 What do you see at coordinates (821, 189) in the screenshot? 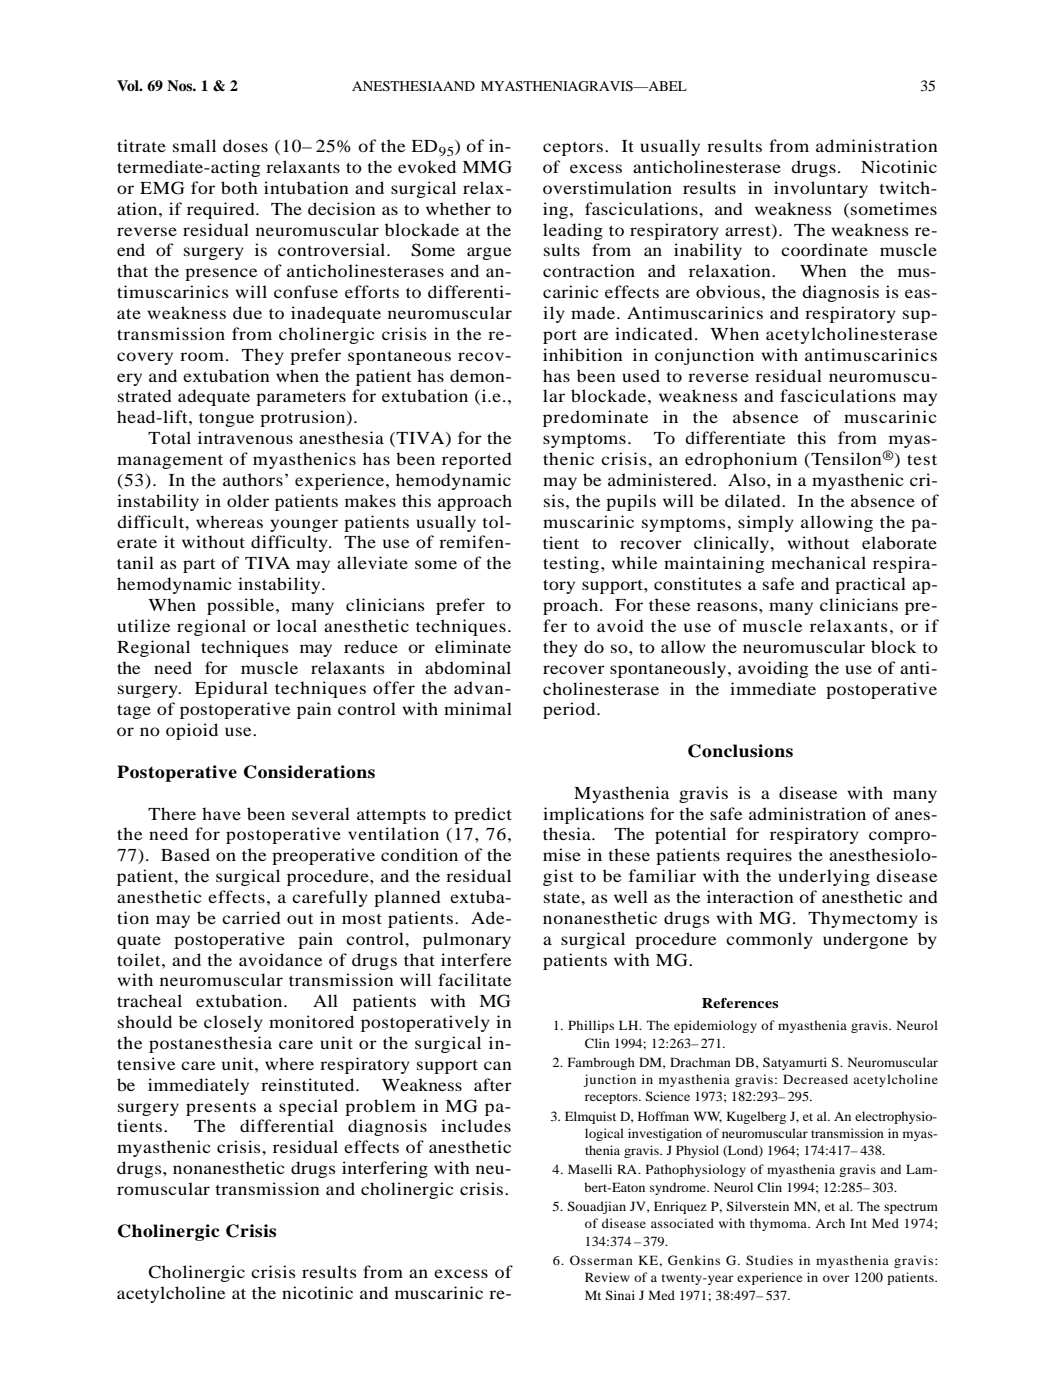
I see `involuntary` at bounding box center [821, 189].
